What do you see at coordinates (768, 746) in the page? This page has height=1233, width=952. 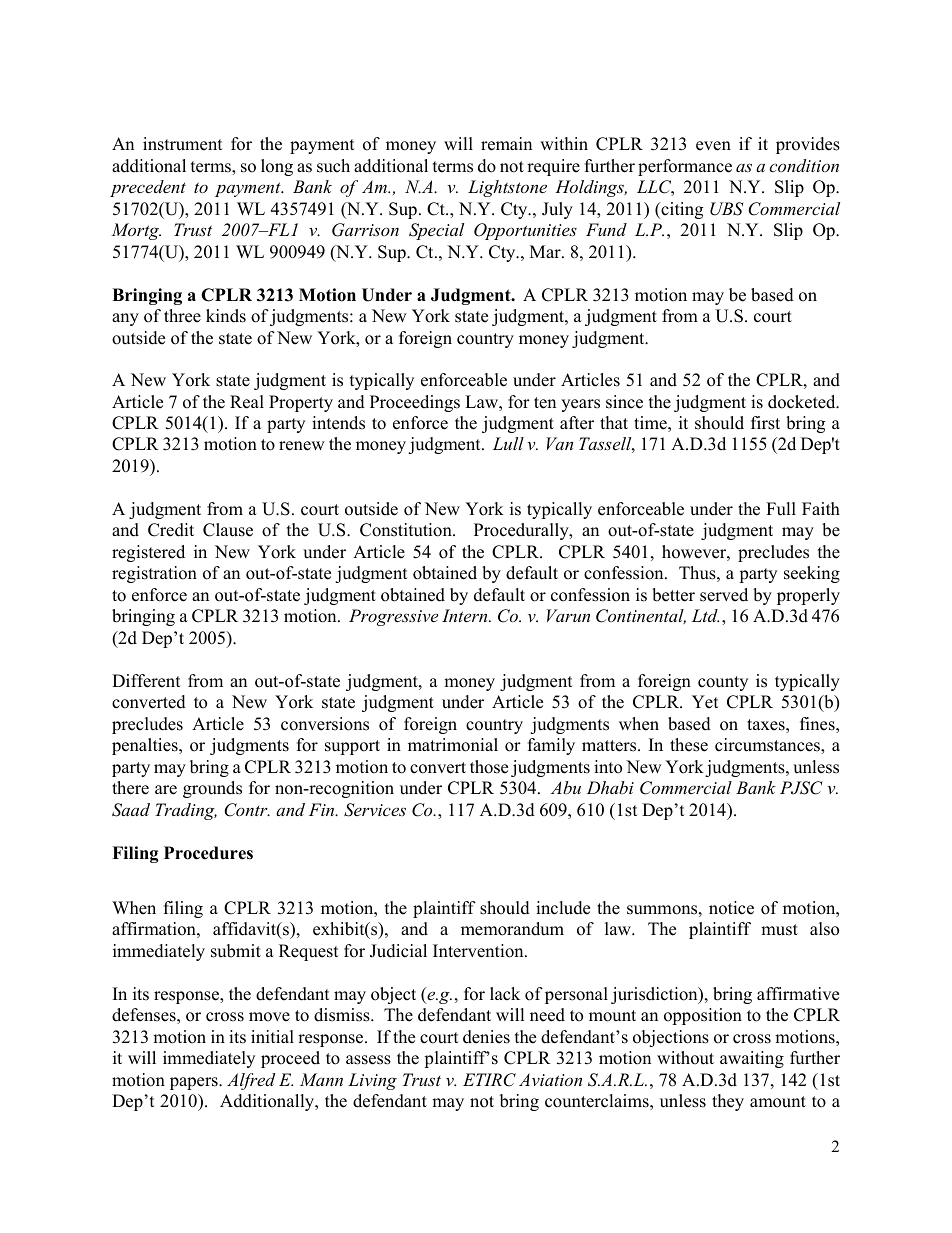 I see `circumstances` at bounding box center [768, 746].
